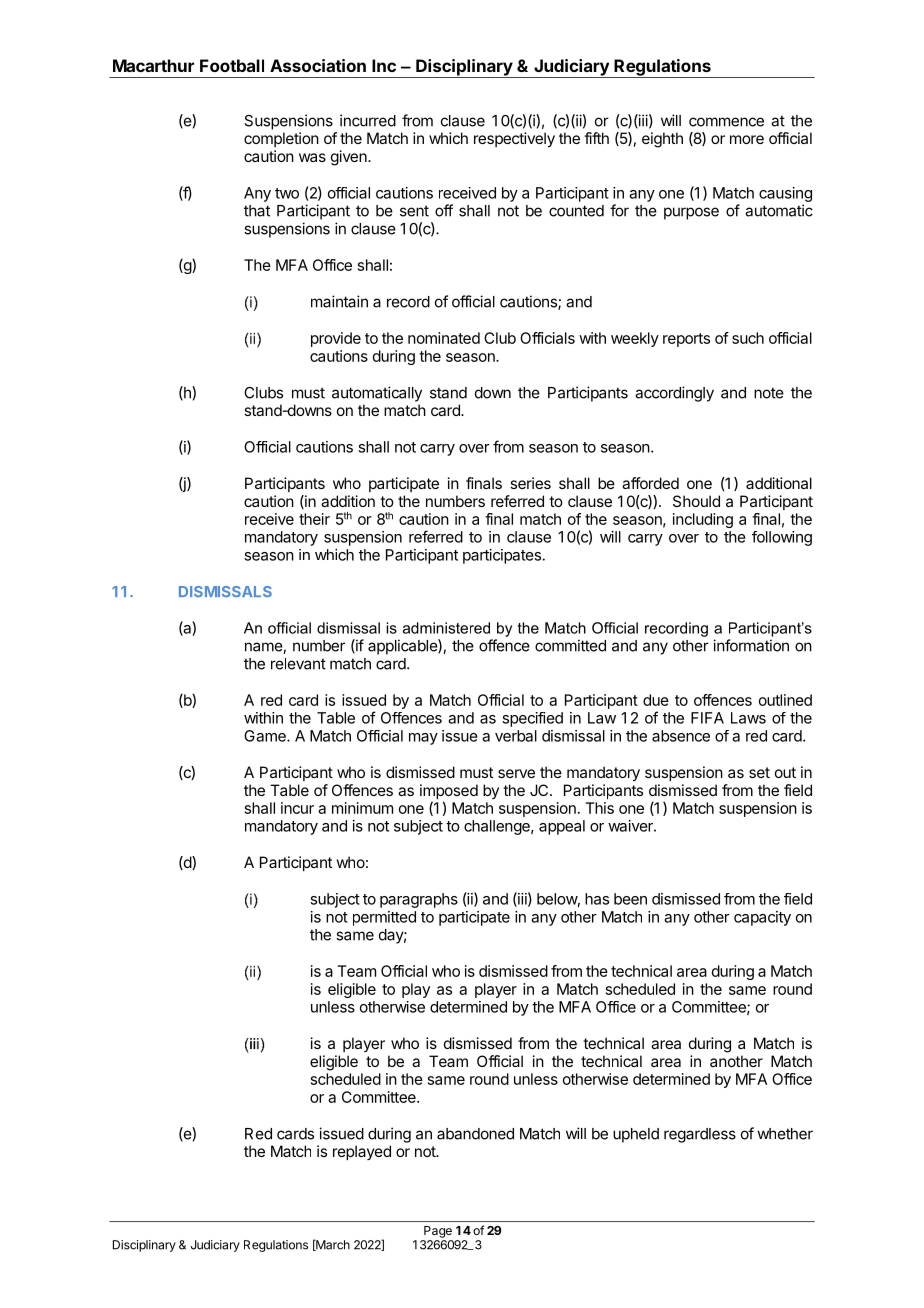  I want to click on respectively, so click(514, 140).
